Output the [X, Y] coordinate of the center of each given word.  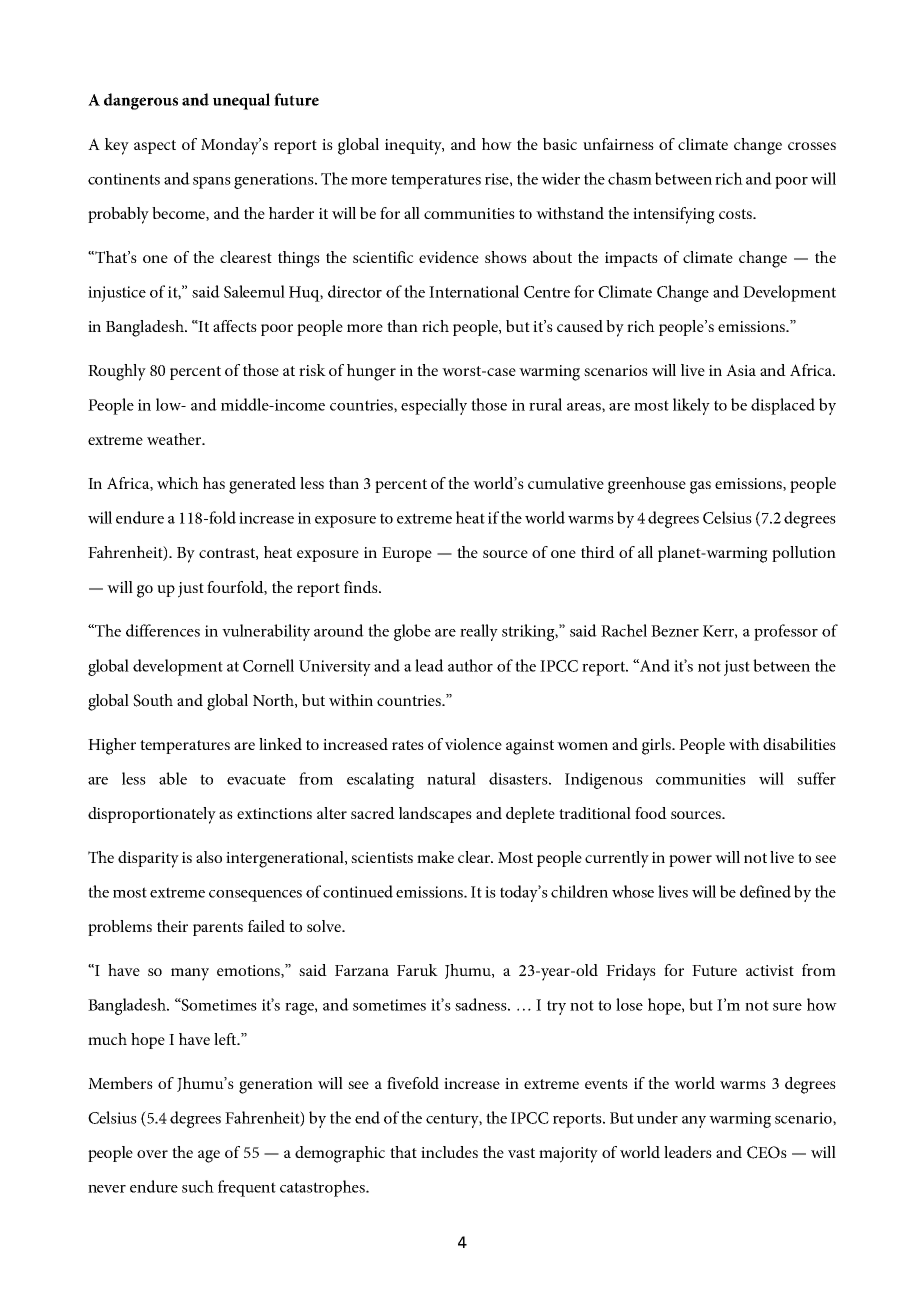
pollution [804, 554]
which [178, 483]
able [173, 778]
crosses [812, 146]
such [198, 1186]
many [190, 974]
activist [770, 970]
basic [560, 144]
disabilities [799, 744]
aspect [155, 147]
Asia [741, 370]
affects [235, 326]
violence [473, 744]
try [556, 1007]
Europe [407, 554]
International [474, 291]
